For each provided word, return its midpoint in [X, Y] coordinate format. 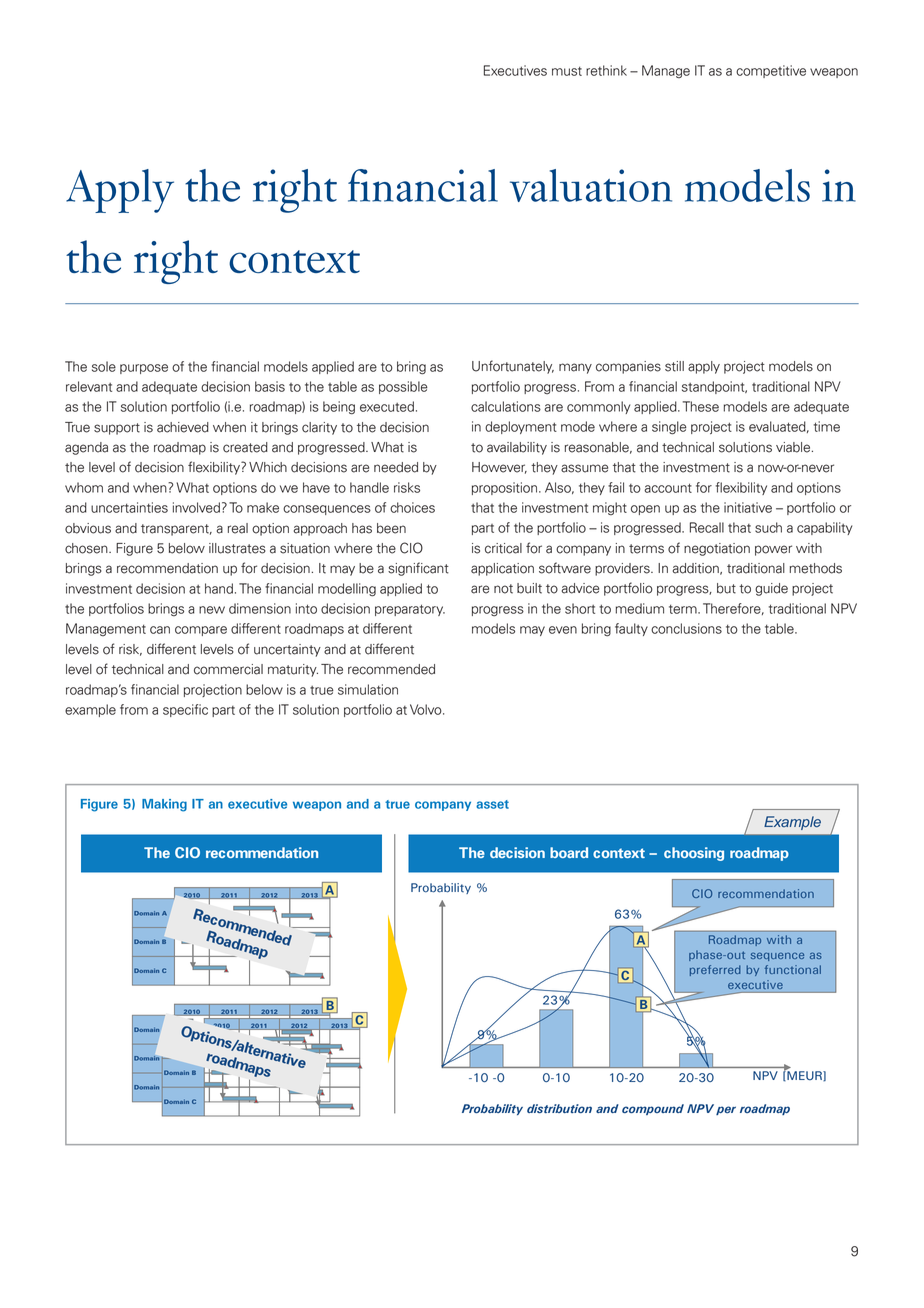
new [212, 610]
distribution [559, 1108]
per [726, 1110]
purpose [144, 369]
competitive [771, 71]
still [674, 366]
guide [771, 589]
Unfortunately [513, 367]
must [567, 71]
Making [164, 805]
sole [104, 366]
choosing [694, 854]
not [503, 589]
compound [653, 1109]
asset [492, 804]
